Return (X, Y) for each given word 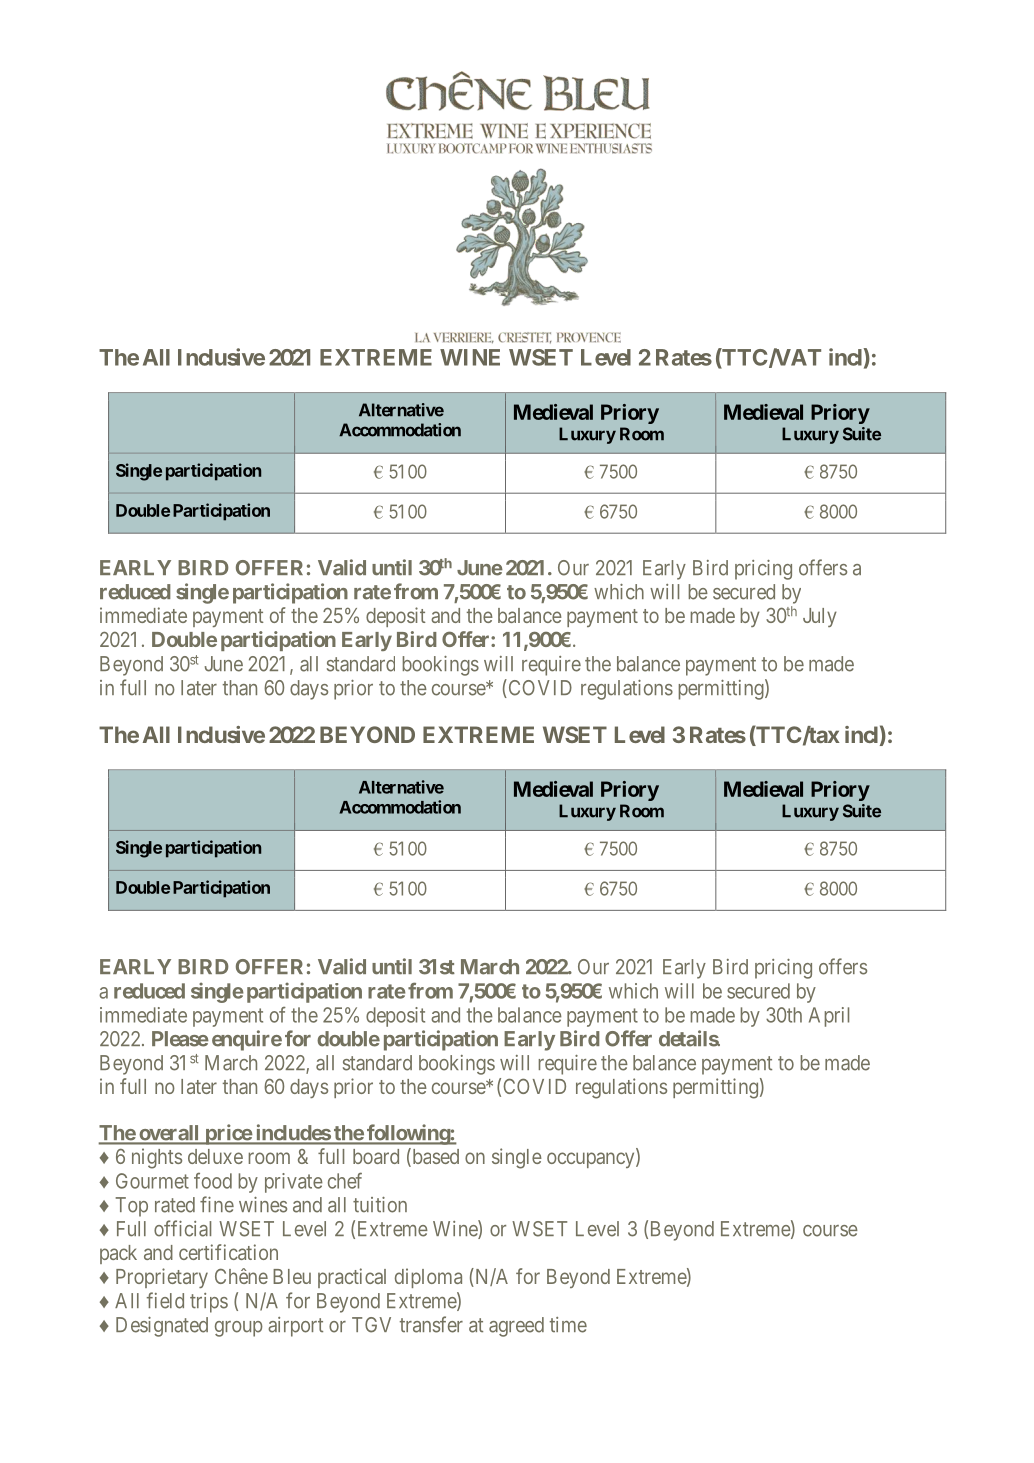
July (820, 617)
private (294, 1183)
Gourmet (152, 1181)
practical (352, 1278)
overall (169, 1134)
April (829, 1017)
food (213, 1181)
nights (157, 1158)
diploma (428, 1278)
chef (345, 1180)
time (568, 1325)
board (376, 1156)
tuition (380, 1205)
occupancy (592, 1160)
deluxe (215, 1156)
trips (209, 1303)
